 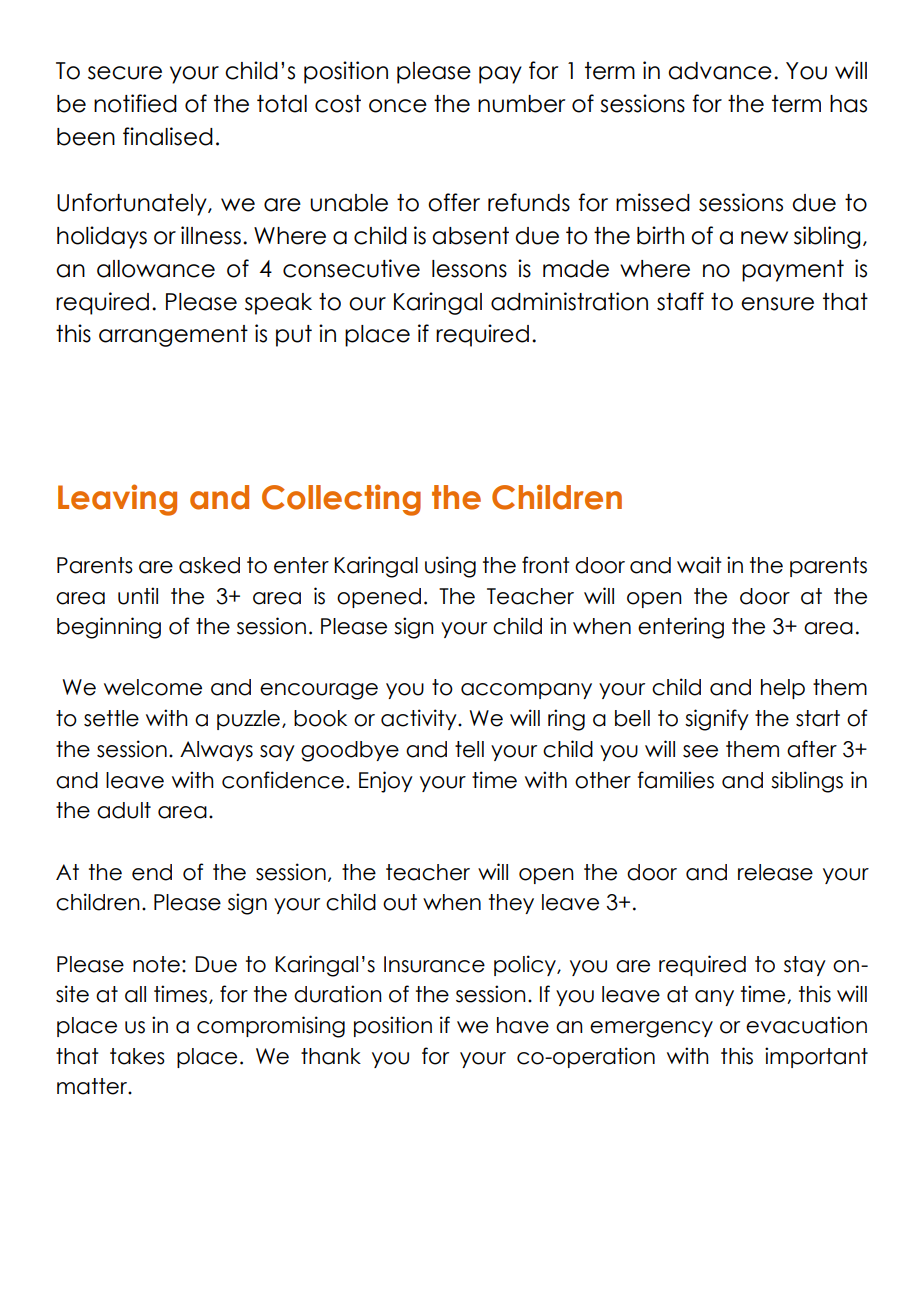 What do you see at coordinates (153, 687) in the screenshot?
I see `welcome` at bounding box center [153, 687].
